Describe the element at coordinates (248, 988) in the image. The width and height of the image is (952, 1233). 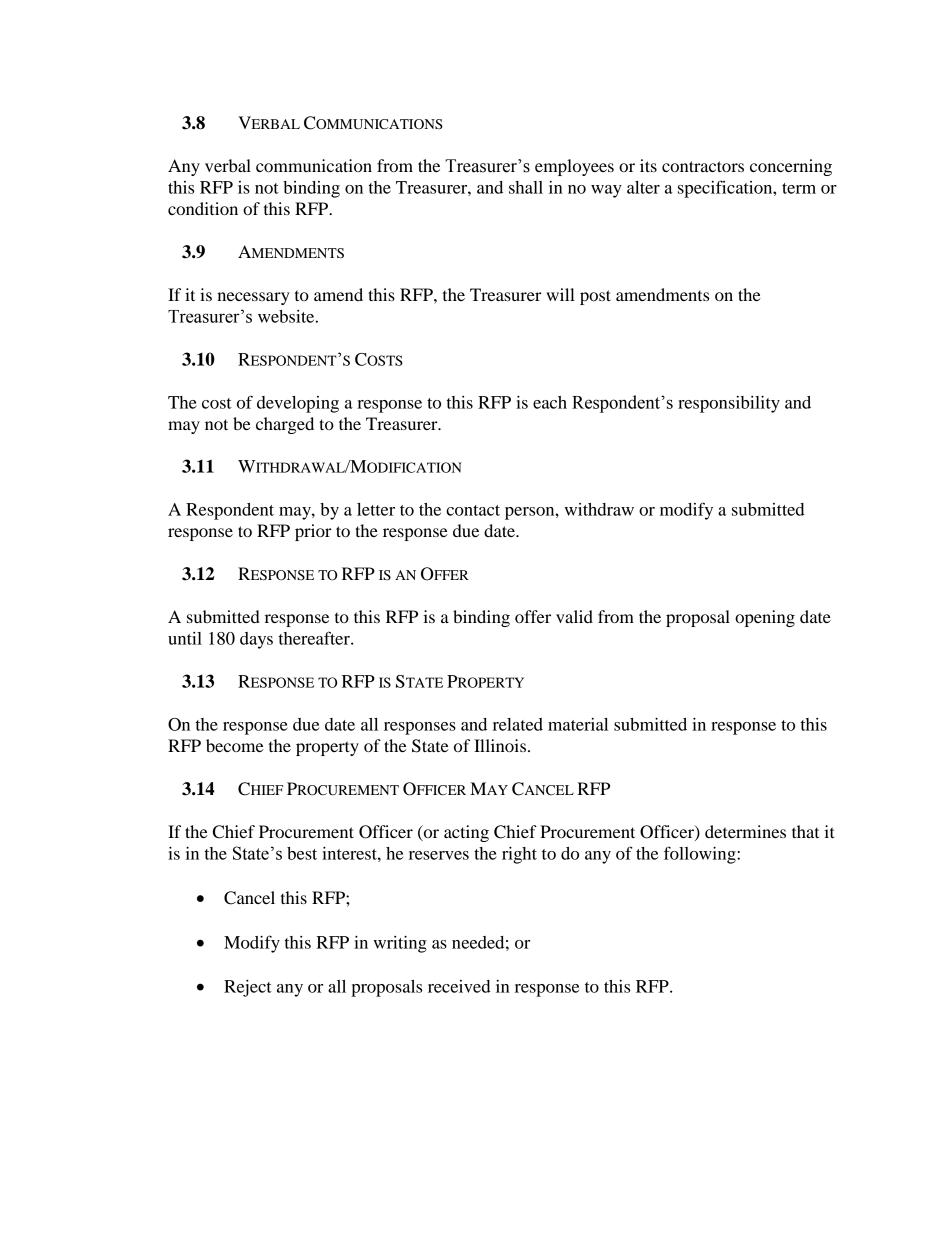
I see `Reject` at that location.
